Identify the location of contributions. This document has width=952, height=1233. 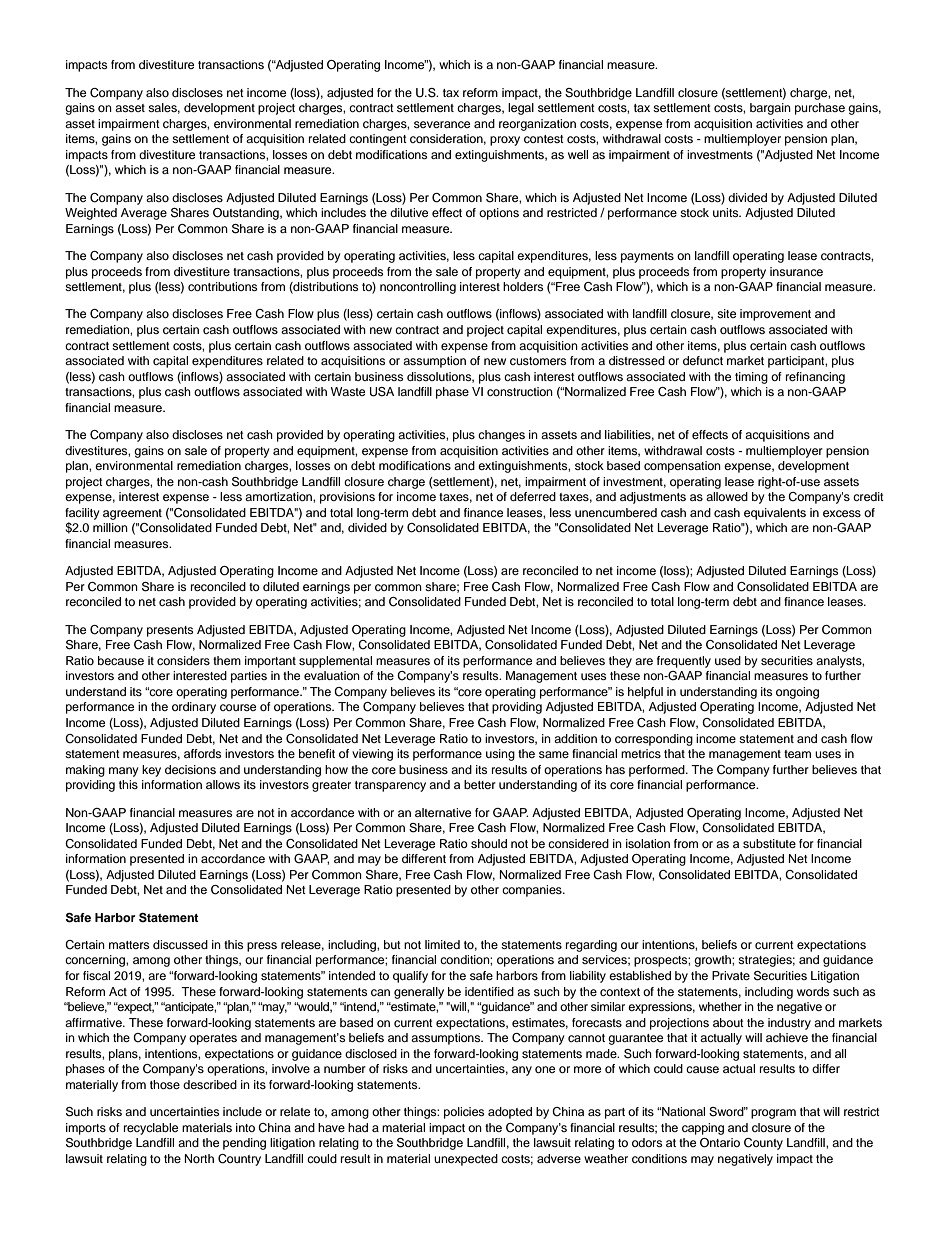
(222, 286).
